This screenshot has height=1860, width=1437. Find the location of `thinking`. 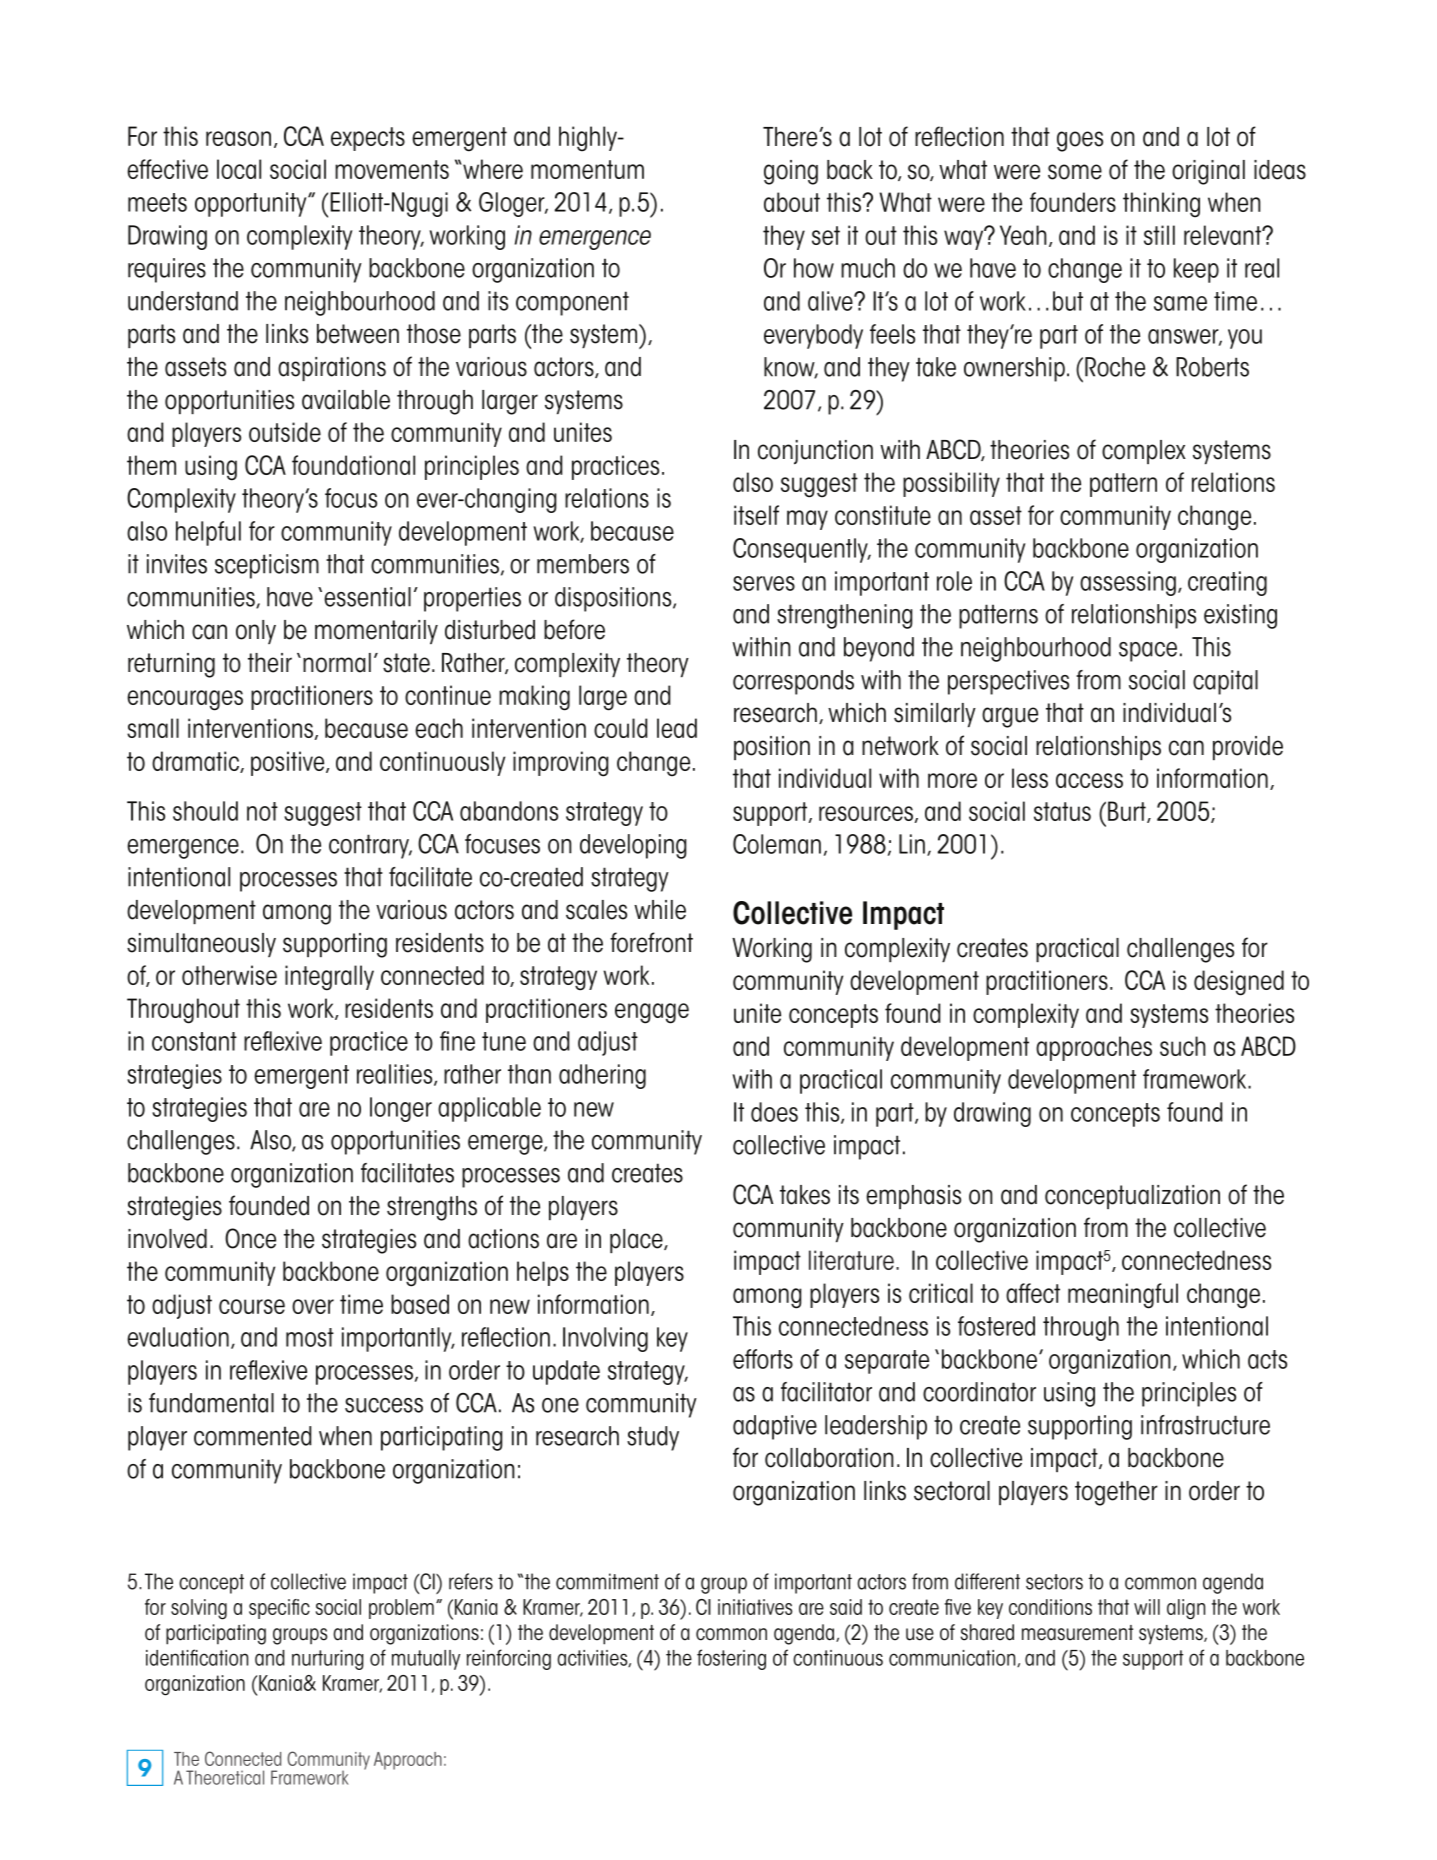

thinking is located at coordinates (1161, 205).
